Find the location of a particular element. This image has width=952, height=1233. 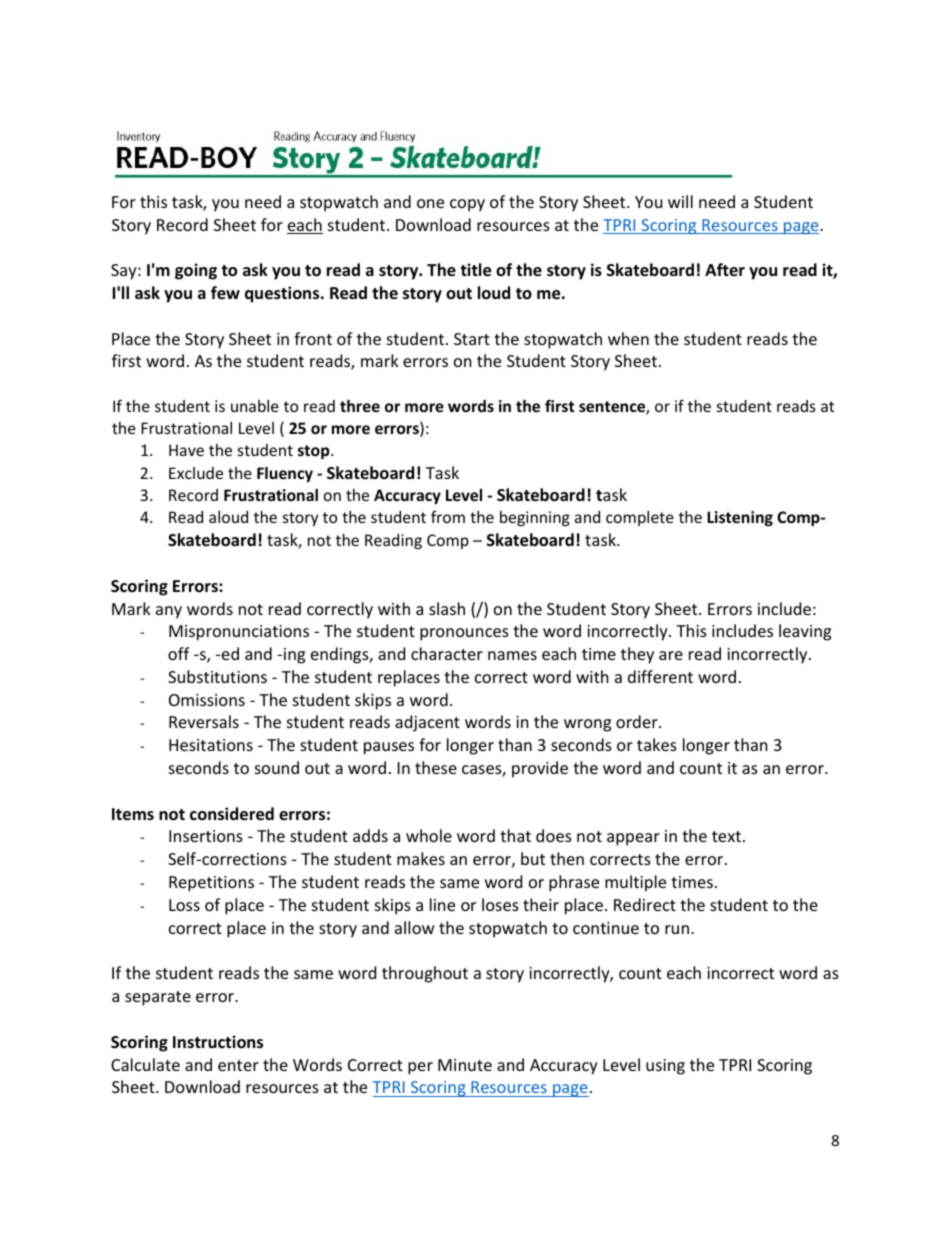

Instructions is located at coordinates (218, 1042).
